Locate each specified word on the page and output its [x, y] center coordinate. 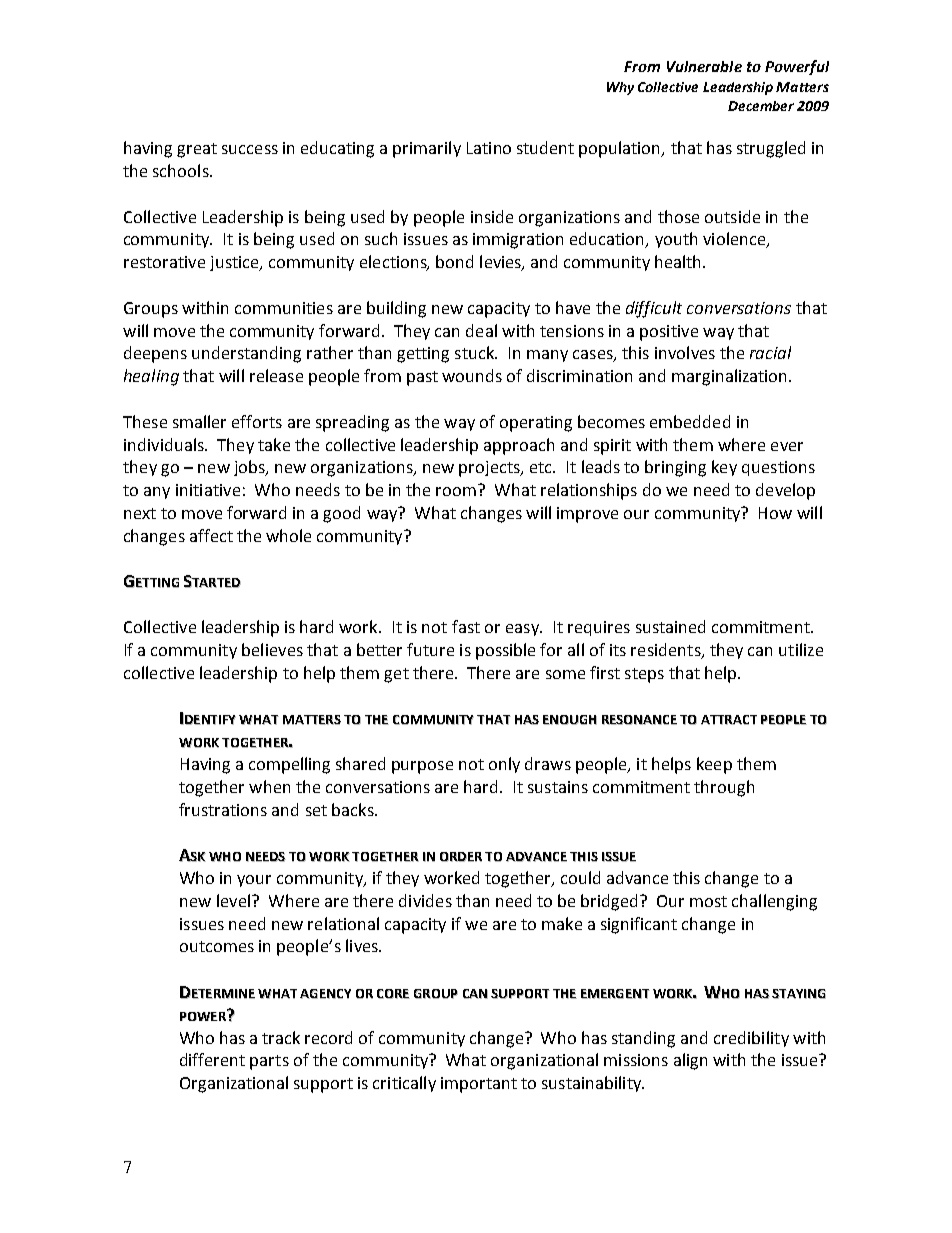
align [690, 1061]
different [212, 1059]
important [479, 1085]
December [761, 106]
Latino [489, 148]
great [197, 150]
